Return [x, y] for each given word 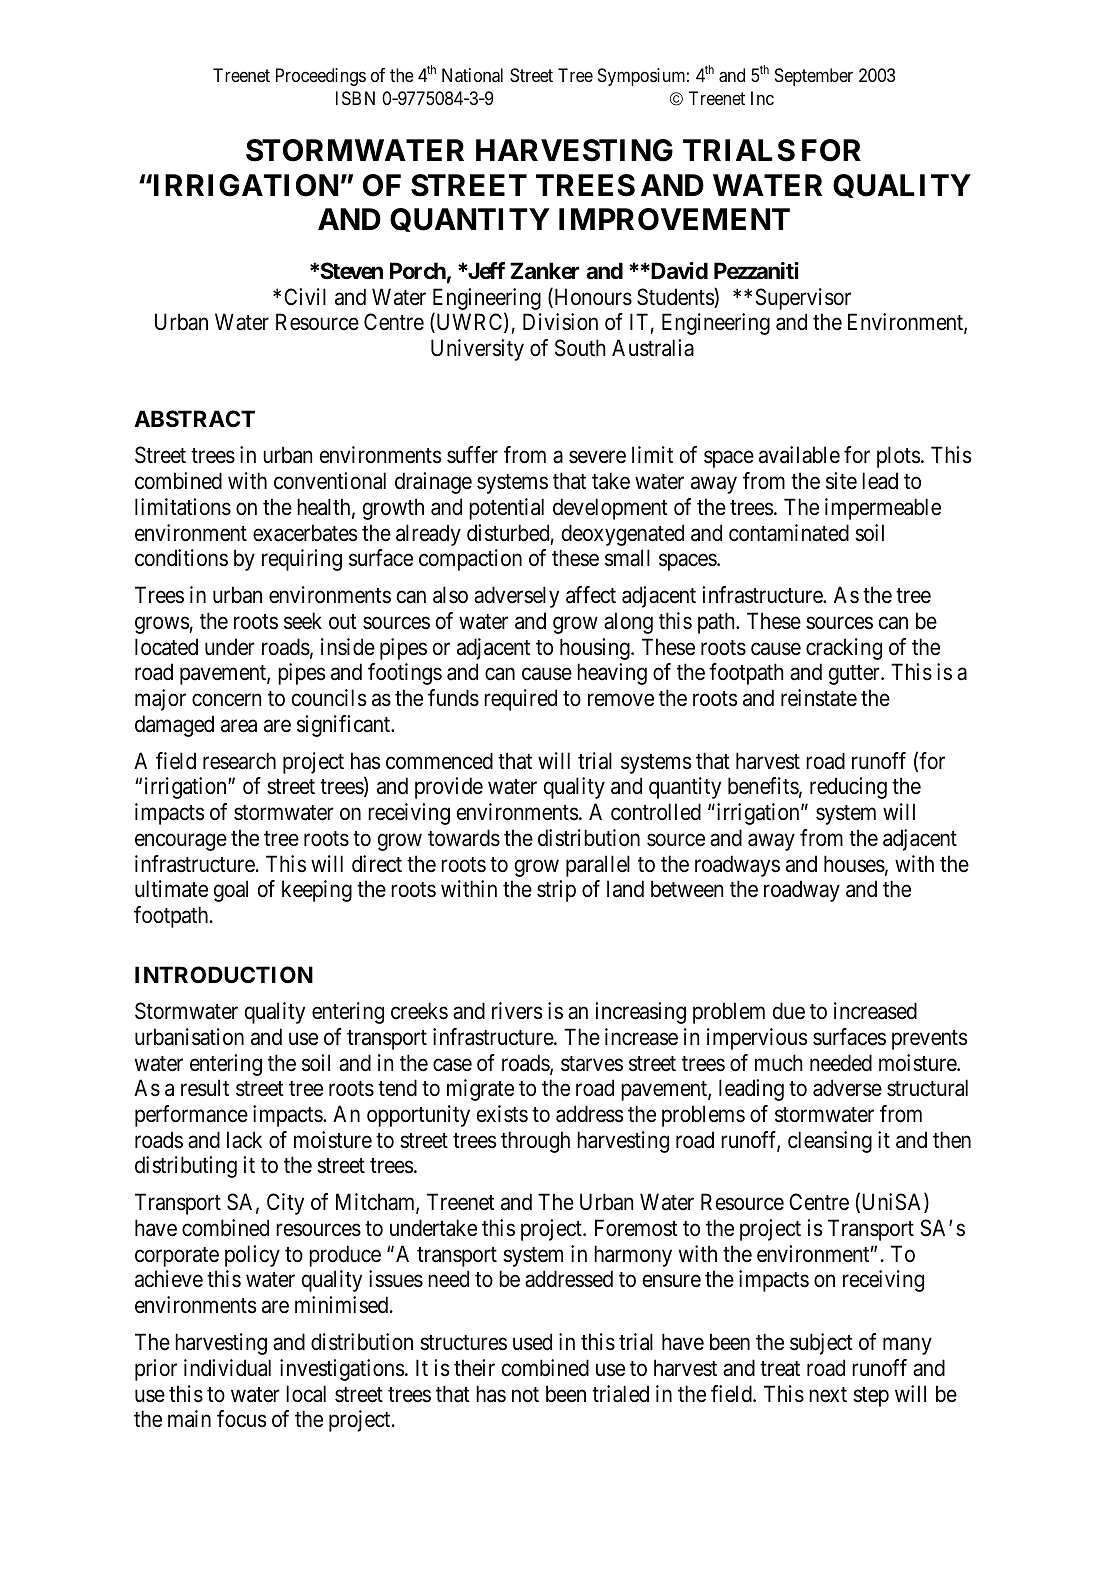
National [472, 75]
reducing [848, 788]
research [239, 761]
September [814, 77]
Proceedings [321, 77]
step [871, 1397]
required [520, 700]
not [525, 1395]
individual [227, 1368]
